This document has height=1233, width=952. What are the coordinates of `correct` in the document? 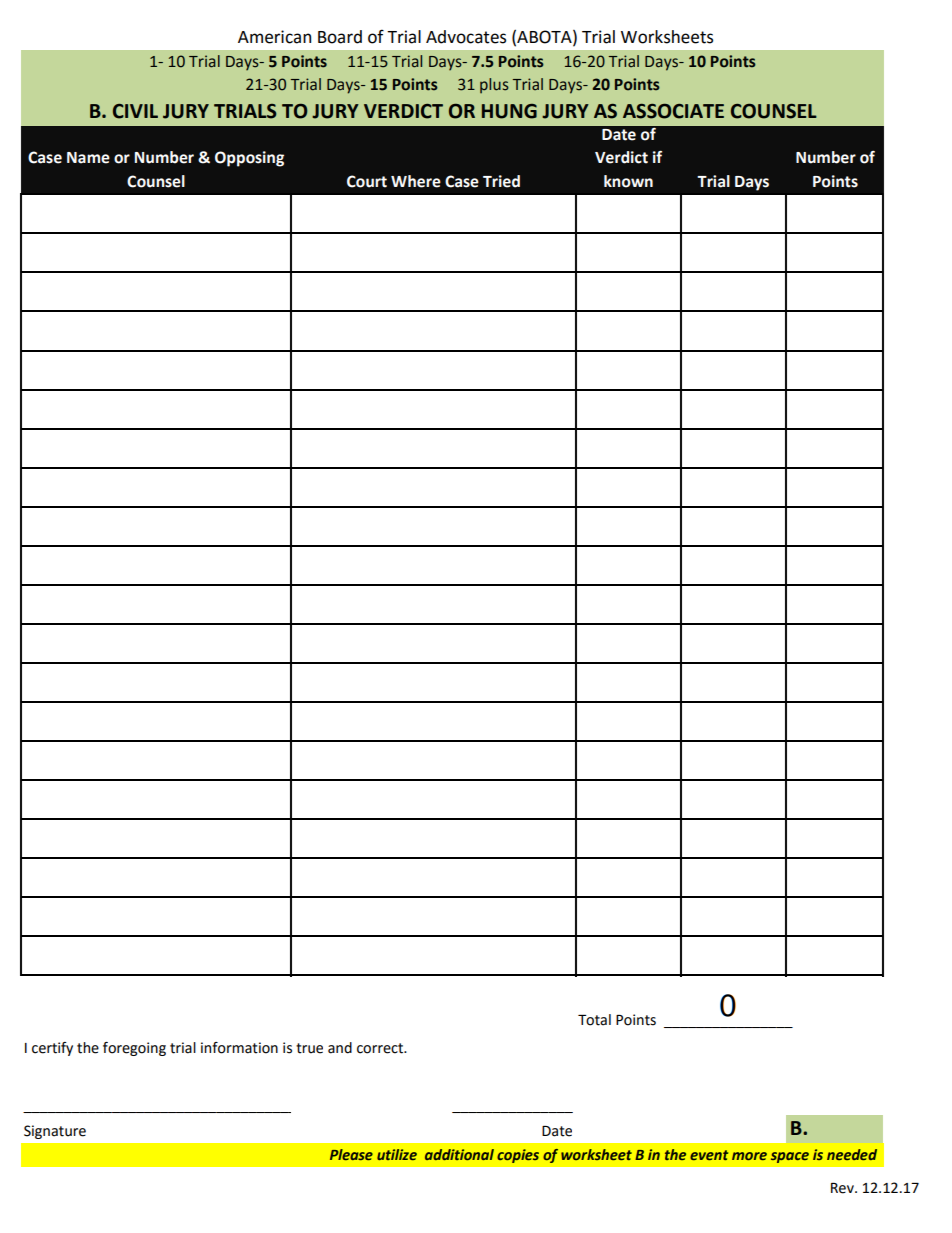 It's located at (381, 1048).
